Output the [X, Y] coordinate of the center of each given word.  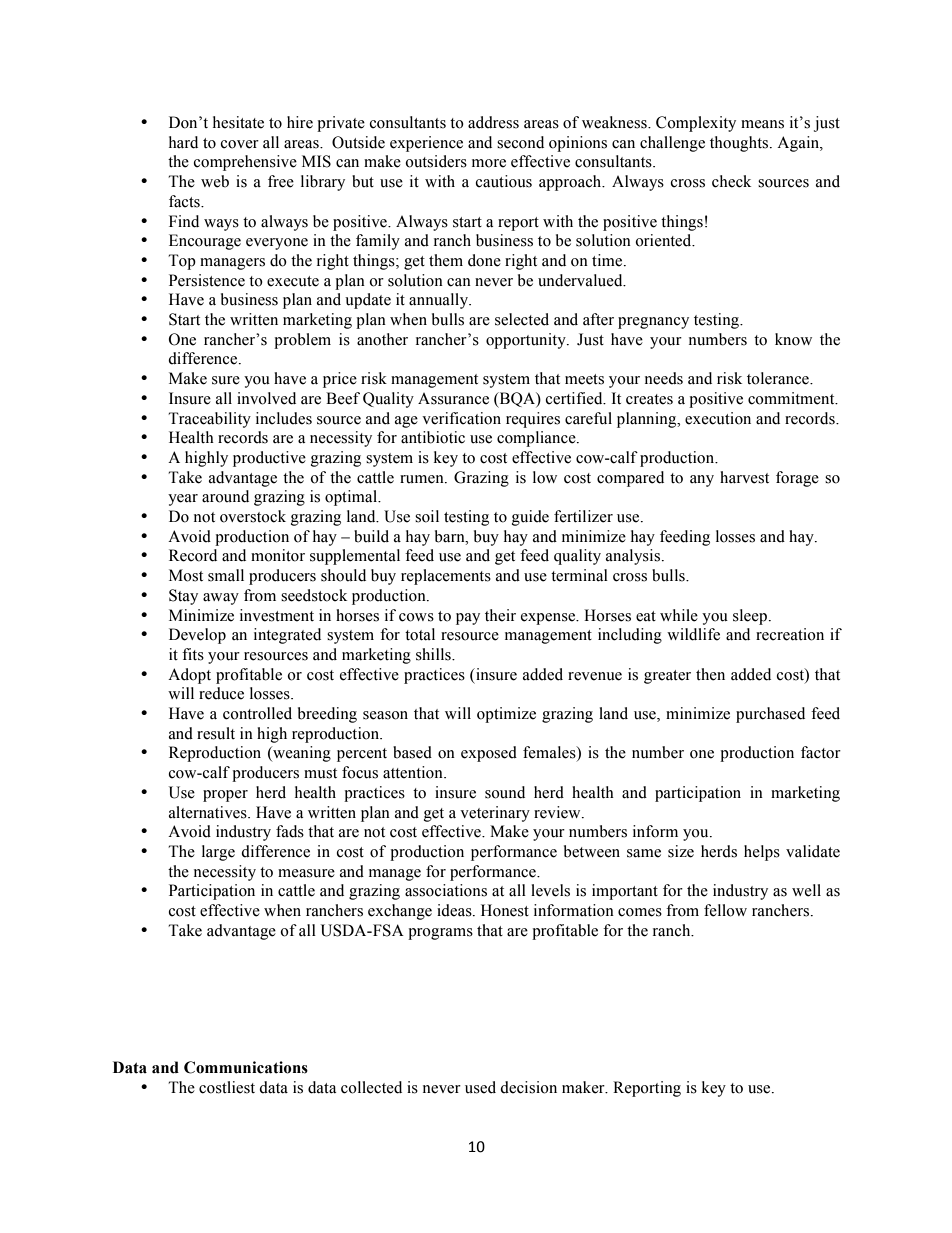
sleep [750, 617]
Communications [246, 1067]
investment [277, 615]
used [480, 1087]
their [500, 615]
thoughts [740, 144]
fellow [725, 910]
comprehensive [245, 163]
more [489, 163]
